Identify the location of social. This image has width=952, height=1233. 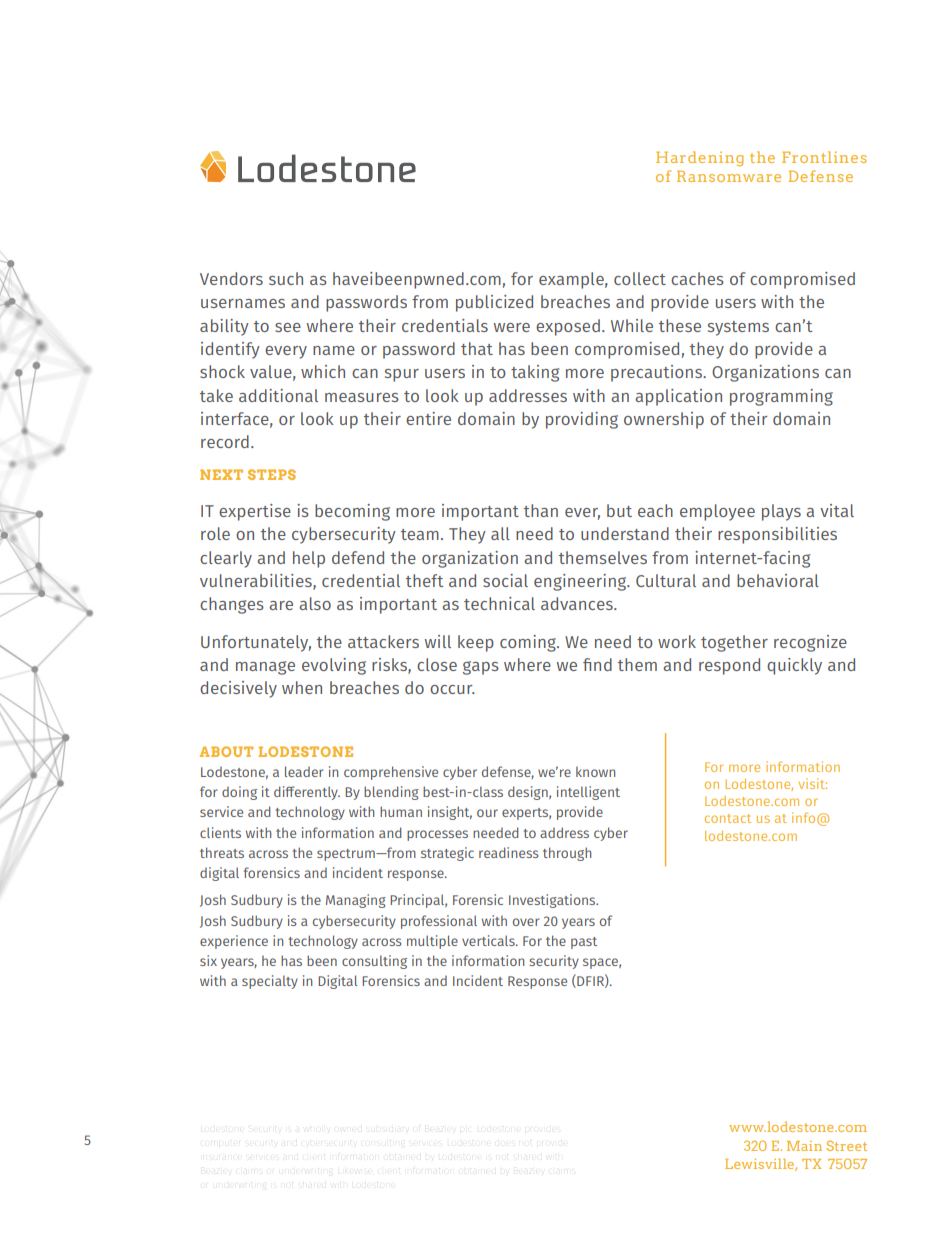
(505, 580).
